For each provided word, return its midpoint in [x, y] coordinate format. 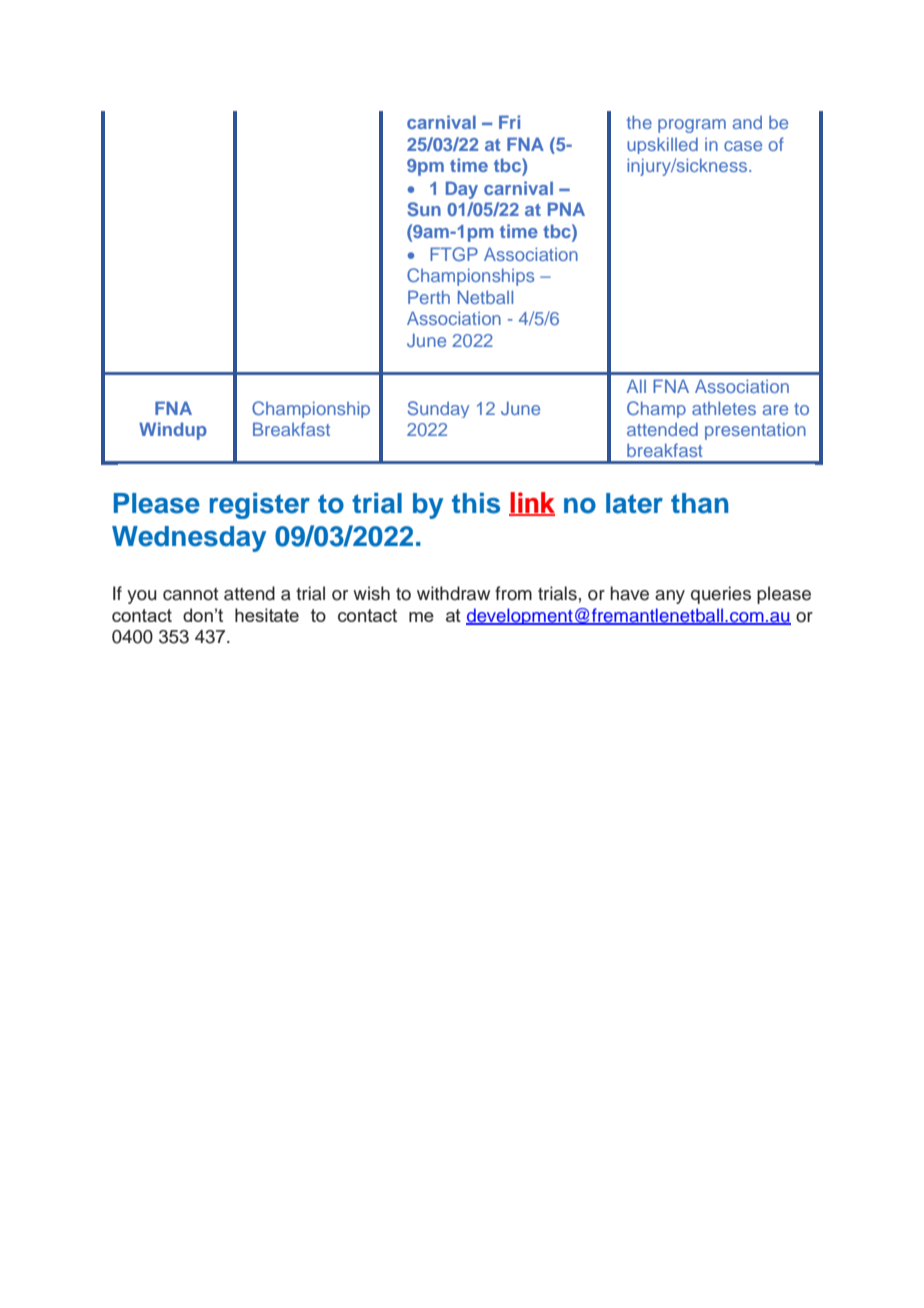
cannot [190, 594]
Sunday [438, 409]
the [639, 122]
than [700, 503]
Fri [509, 122]
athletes [724, 408]
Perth [429, 297]
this [476, 503]
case [743, 146]
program [692, 126]
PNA [566, 209]
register [260, 505]
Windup [173, 431]
